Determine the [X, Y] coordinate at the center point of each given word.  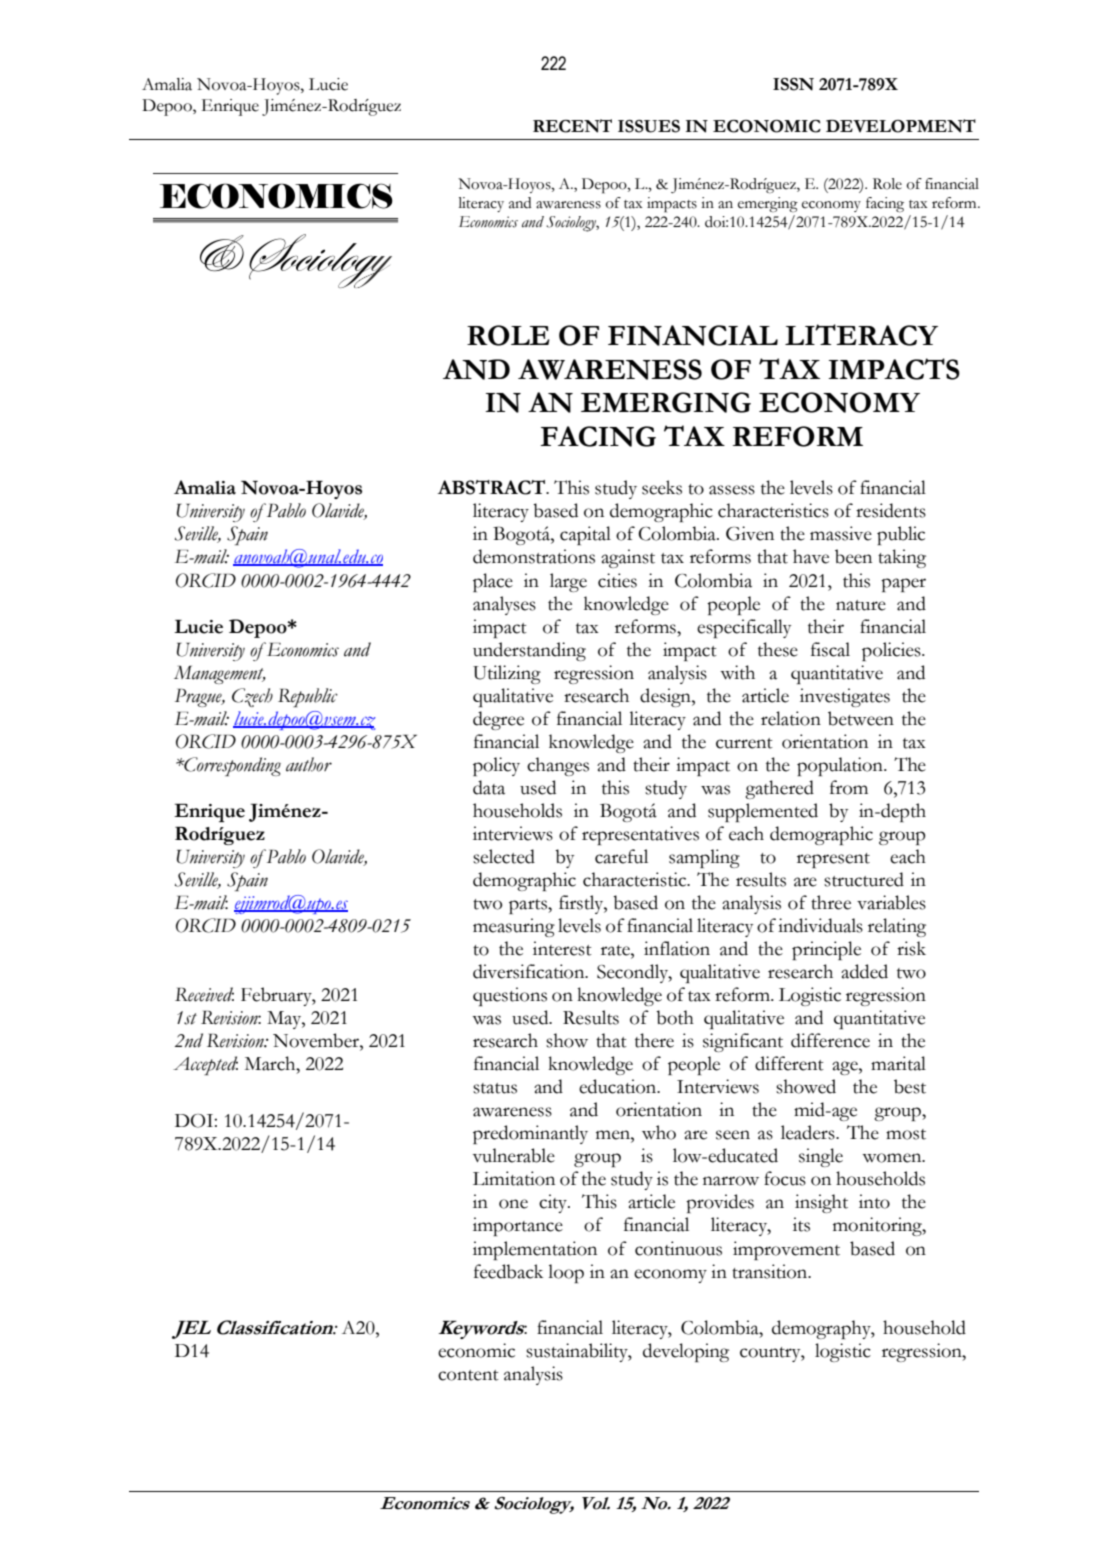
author [309, 764]
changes [558, 766]
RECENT [572, 126]
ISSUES [649, 126]
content [468, 1375]
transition [771, 1271]
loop [566, 1273]
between [861, 718]
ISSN [793, 84]
